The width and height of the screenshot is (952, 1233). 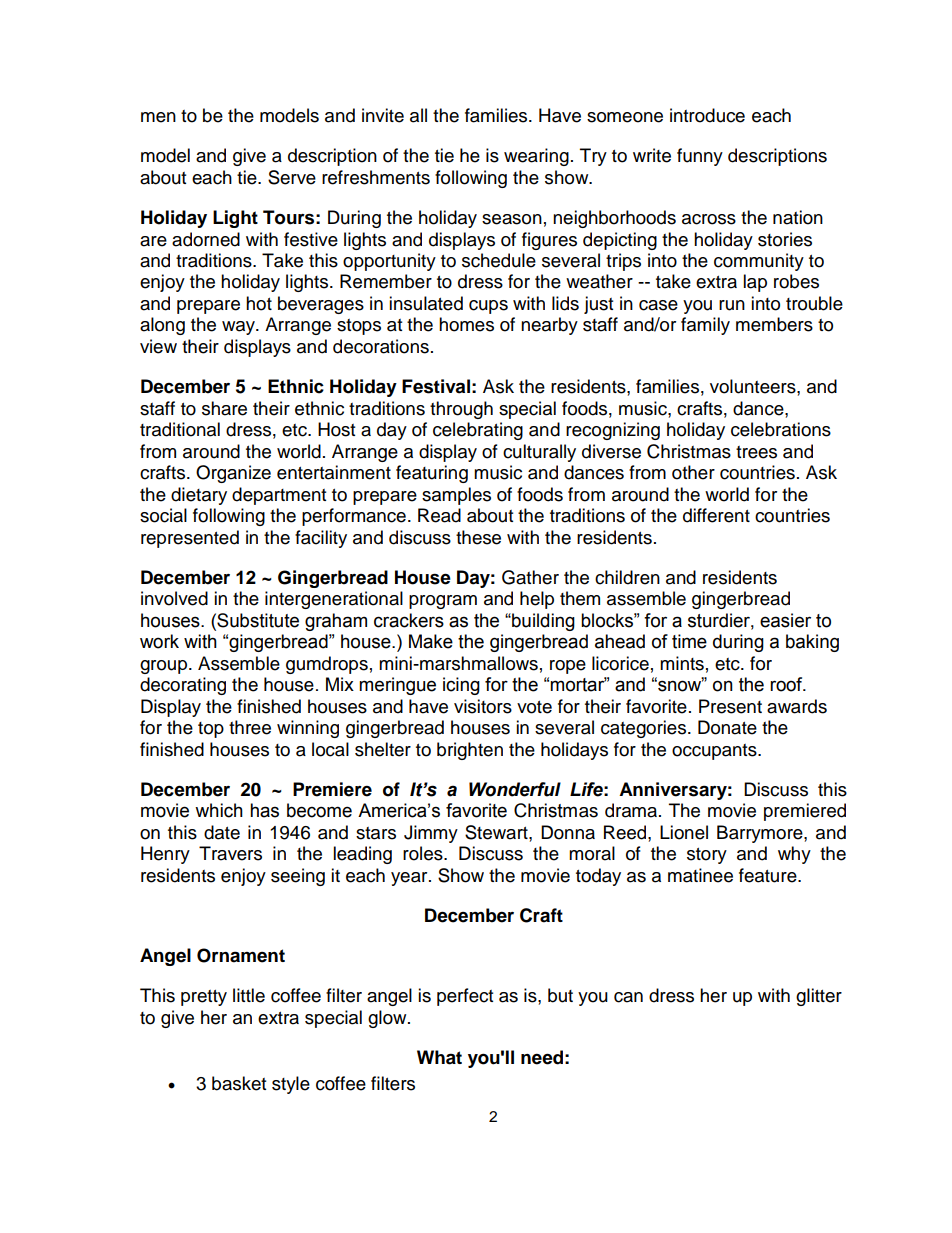 I want to click on family, so click(x=705, y=326).
